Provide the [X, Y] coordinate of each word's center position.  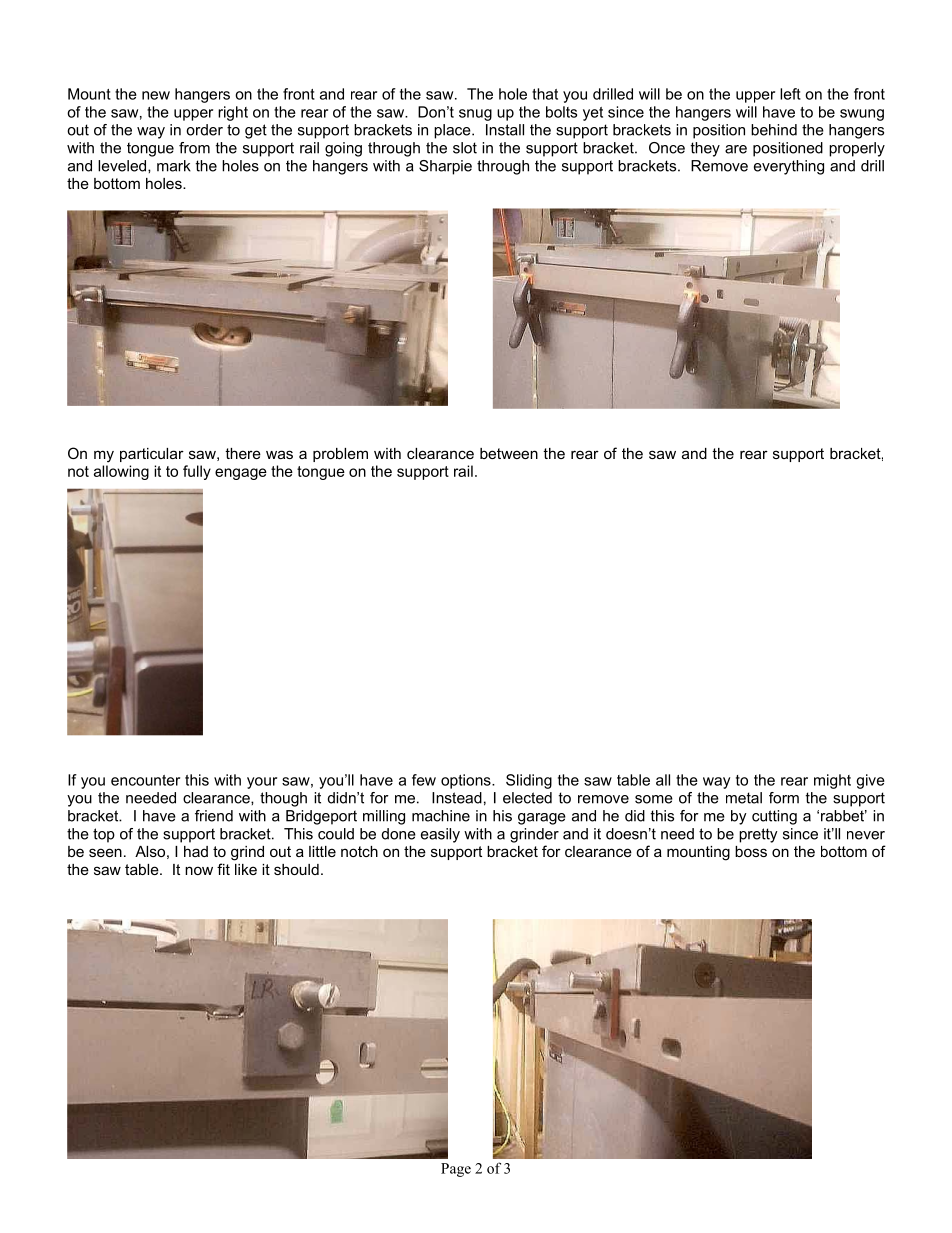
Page [456, 1170]
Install [505, 130]
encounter [145, 780]
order [204, 130]
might [832, 781]
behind [774, 130]
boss [751, 851]
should [296, 869]
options [467, 781]
